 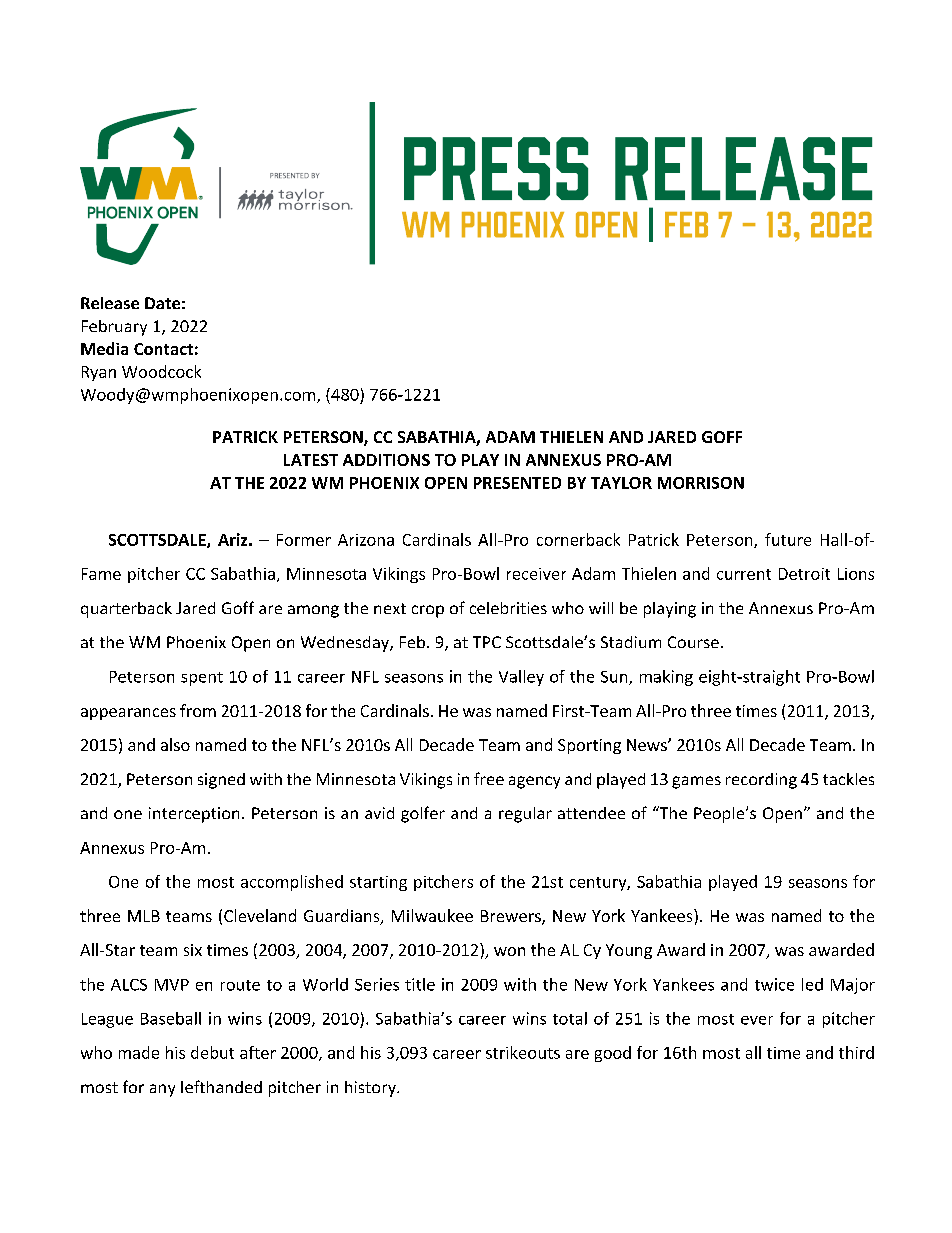 I want to click on MORRISON, so click(x=701, y=483).
